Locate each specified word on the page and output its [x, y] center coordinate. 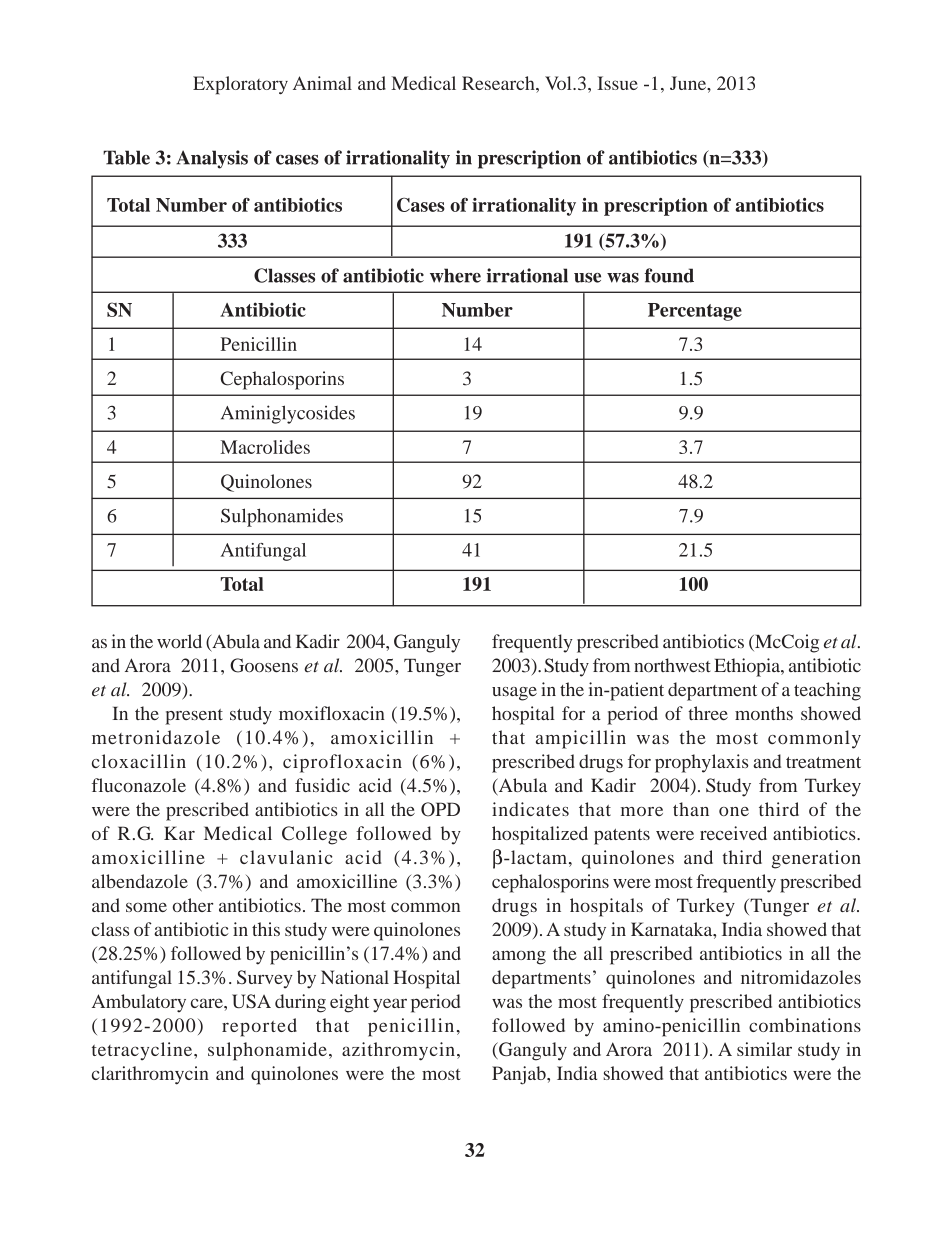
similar [764, 1049]
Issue [617, 83]
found [669, 275]
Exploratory [240, 85]
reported [259, 1027]
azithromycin [398, 1051]
